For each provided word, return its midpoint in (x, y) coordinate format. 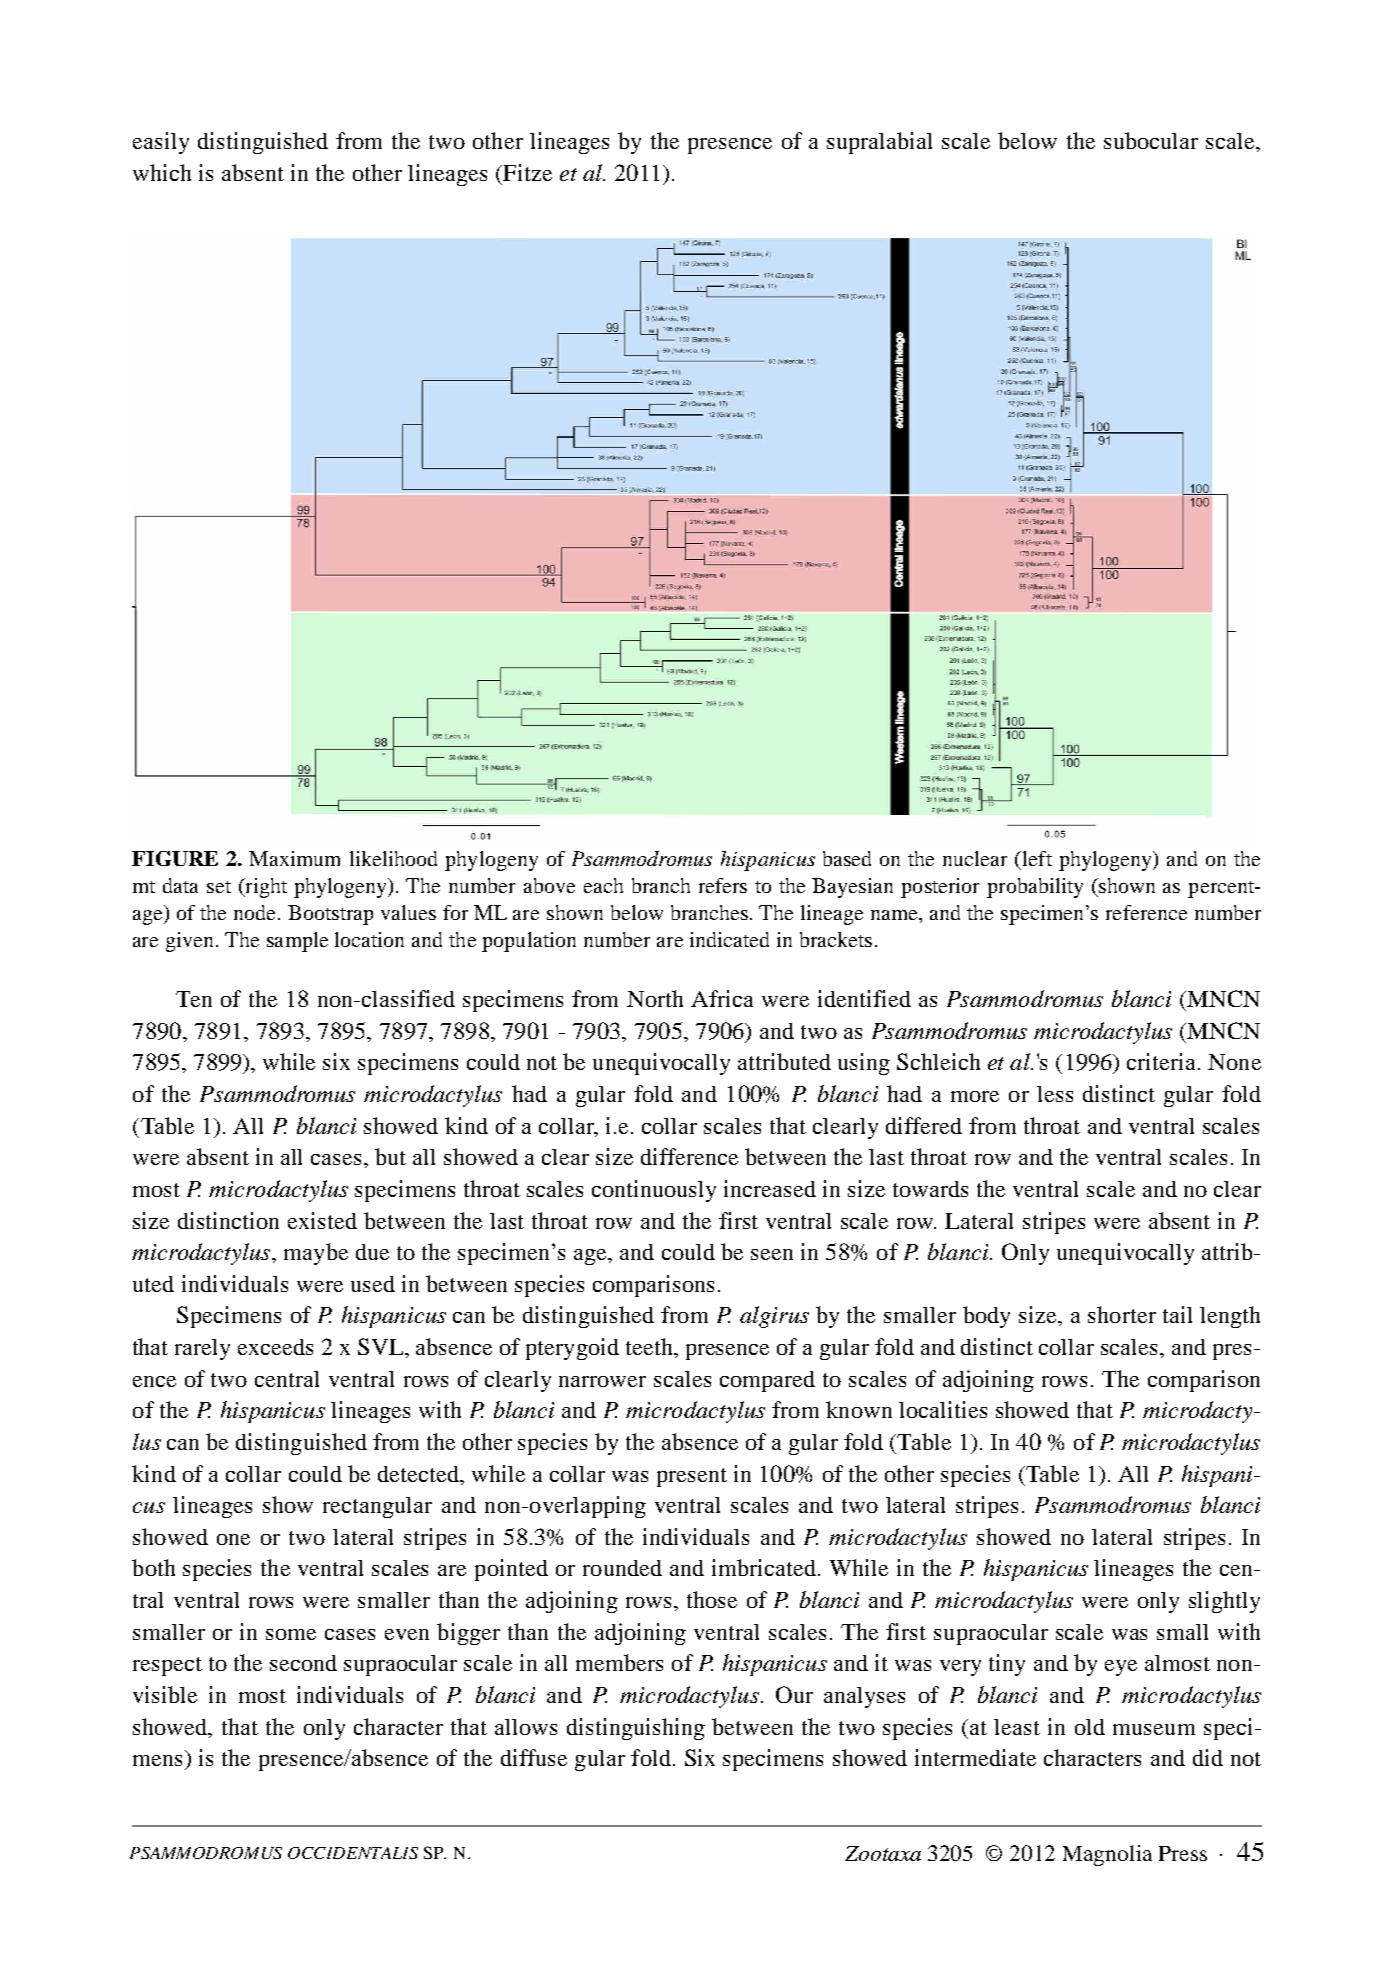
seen (772, 1254)
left (1036, 858)
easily (161, 143)
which (162, 172)
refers (723, 885)
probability (1035, 888)
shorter (1122, 1314)
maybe (316, 1254)
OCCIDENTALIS (353, 1853)
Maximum (294, 858)
